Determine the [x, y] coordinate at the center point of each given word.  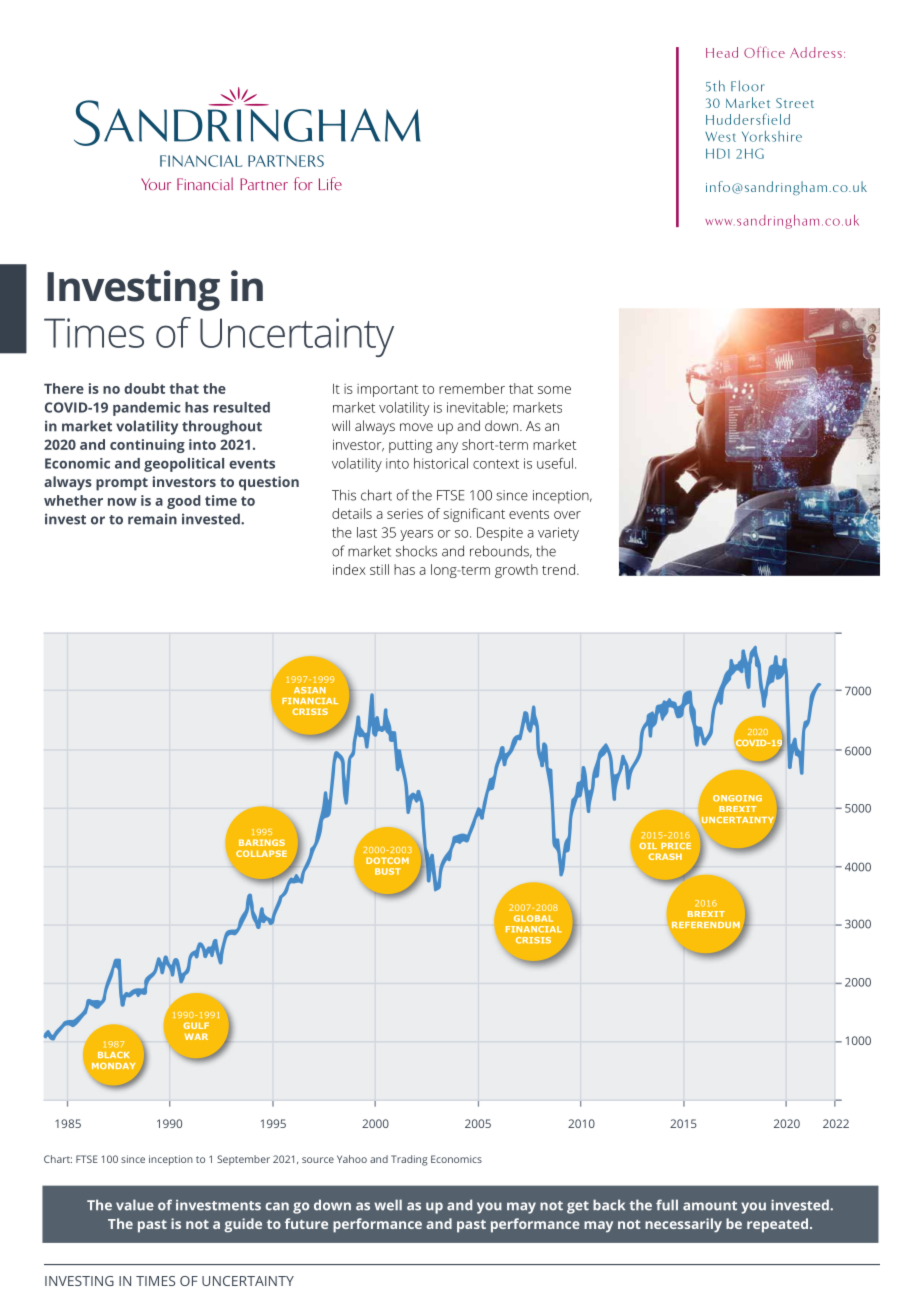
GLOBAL [533, 918]
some [554, 390]
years [416, 535]
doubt [144, 388]
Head [722, 52]
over [567, 515]
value [135, 1205]
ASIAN [310, 690]
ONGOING [737, 798]
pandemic [147, 409]
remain [152, 519]
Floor [747, 86]
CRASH [665, 856]
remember [472, 388]
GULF [196, 1025]
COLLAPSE [261, 853]
